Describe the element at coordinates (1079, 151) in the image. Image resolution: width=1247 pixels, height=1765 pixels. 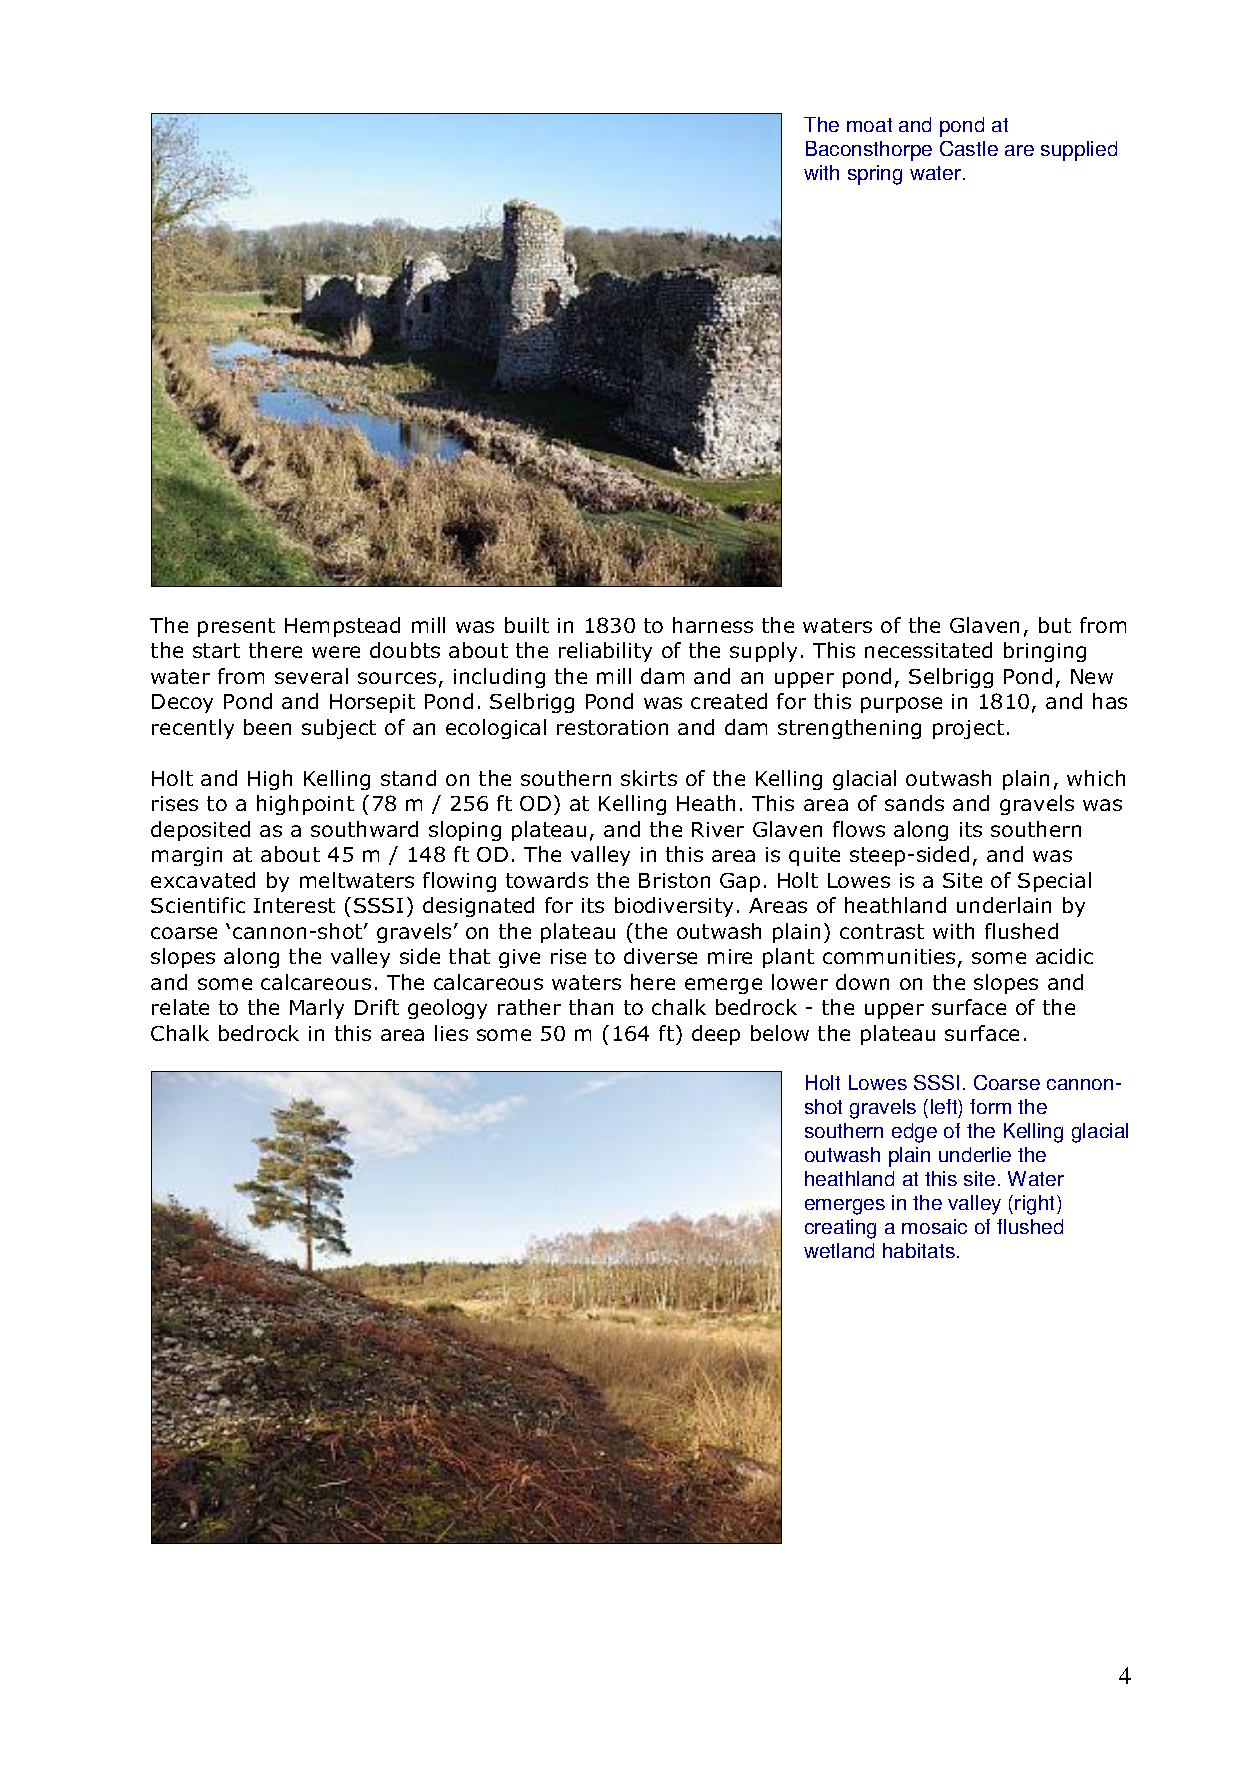
I see `supplied` at that location.
